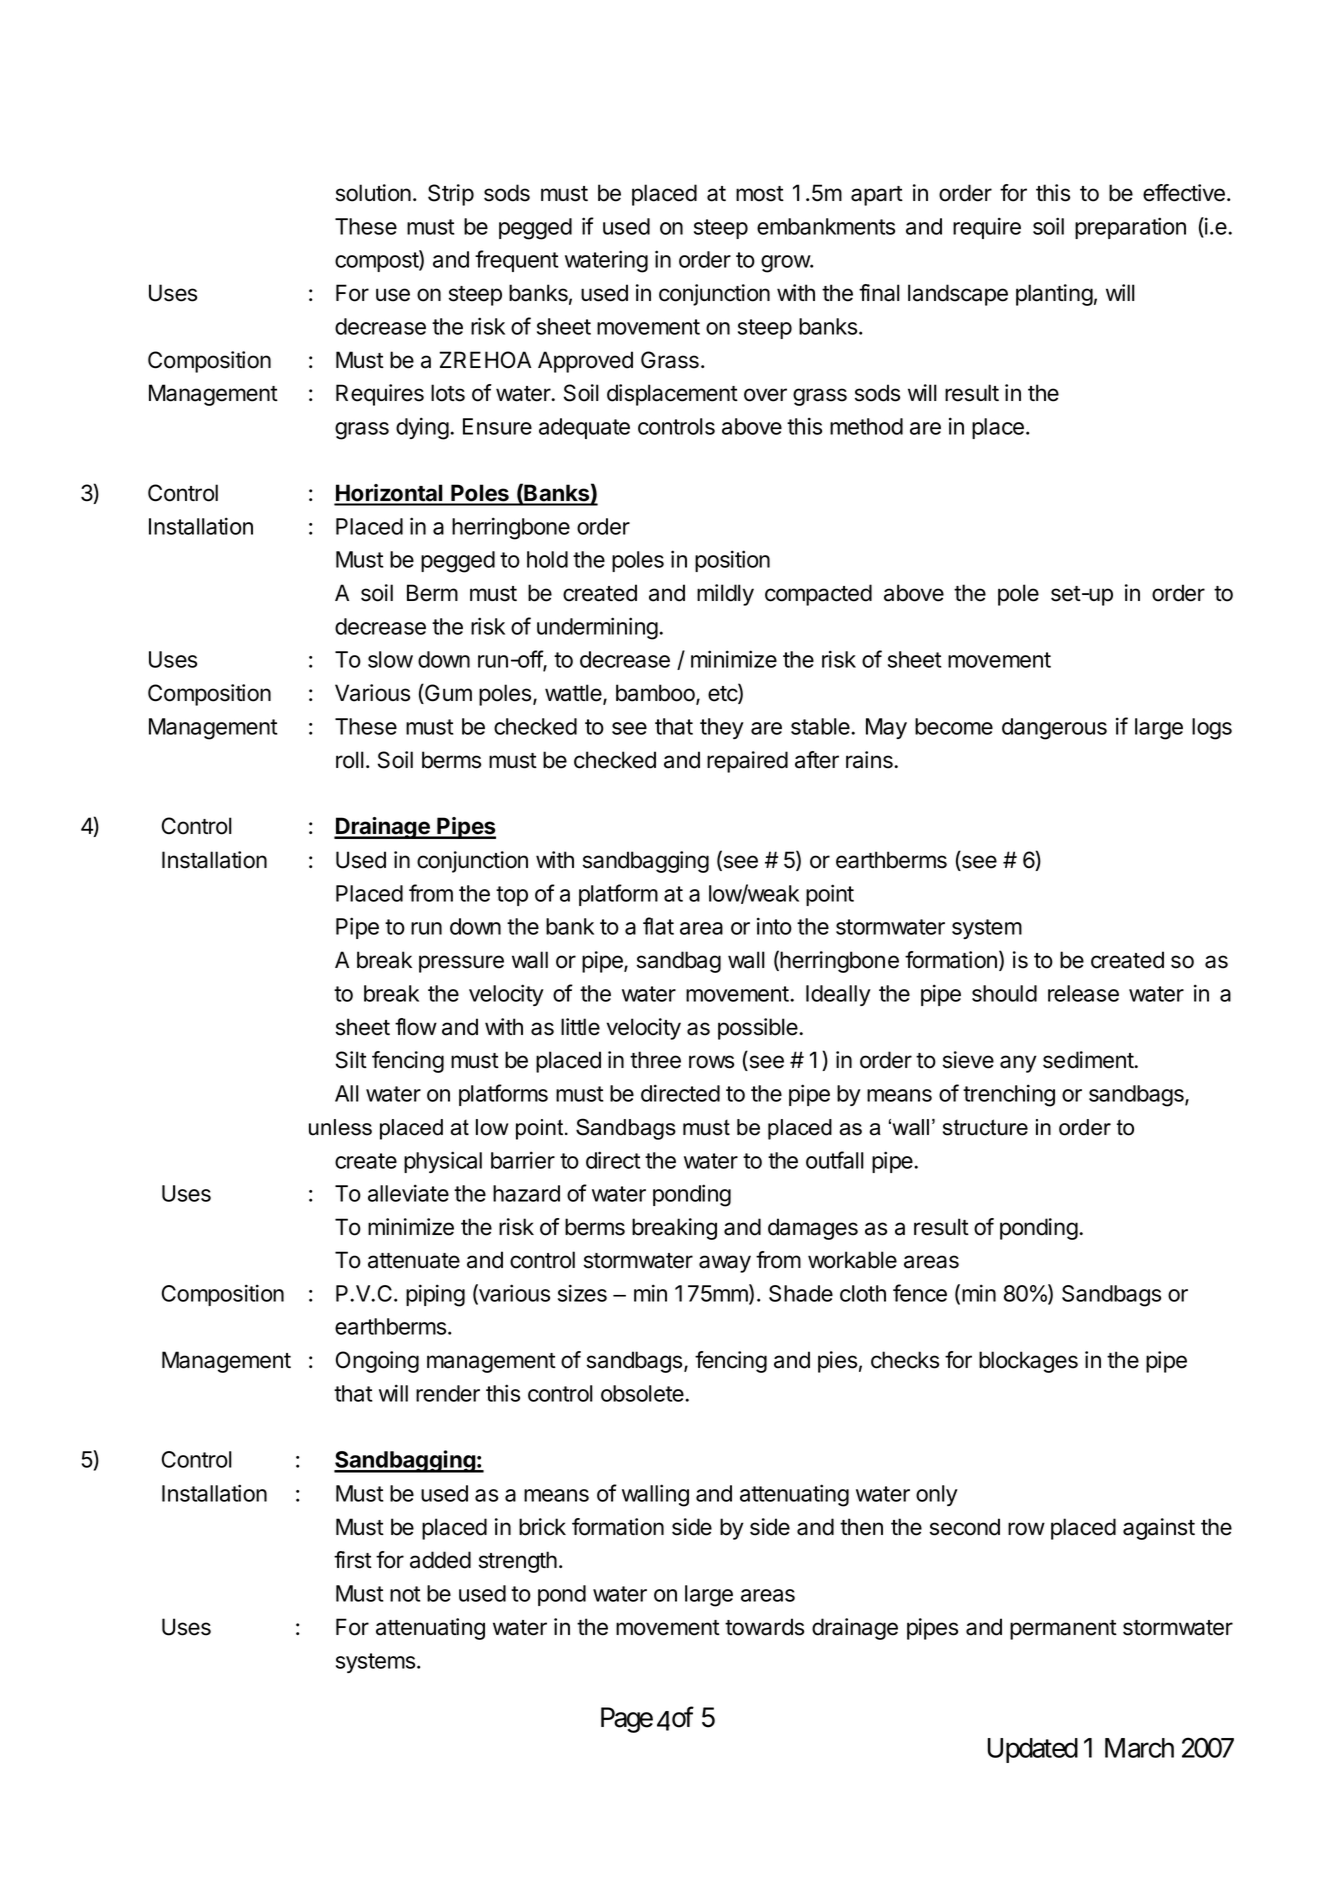 The width and height of the page is (1328, 1878). I want to click on damages, so click(813, 1229).
